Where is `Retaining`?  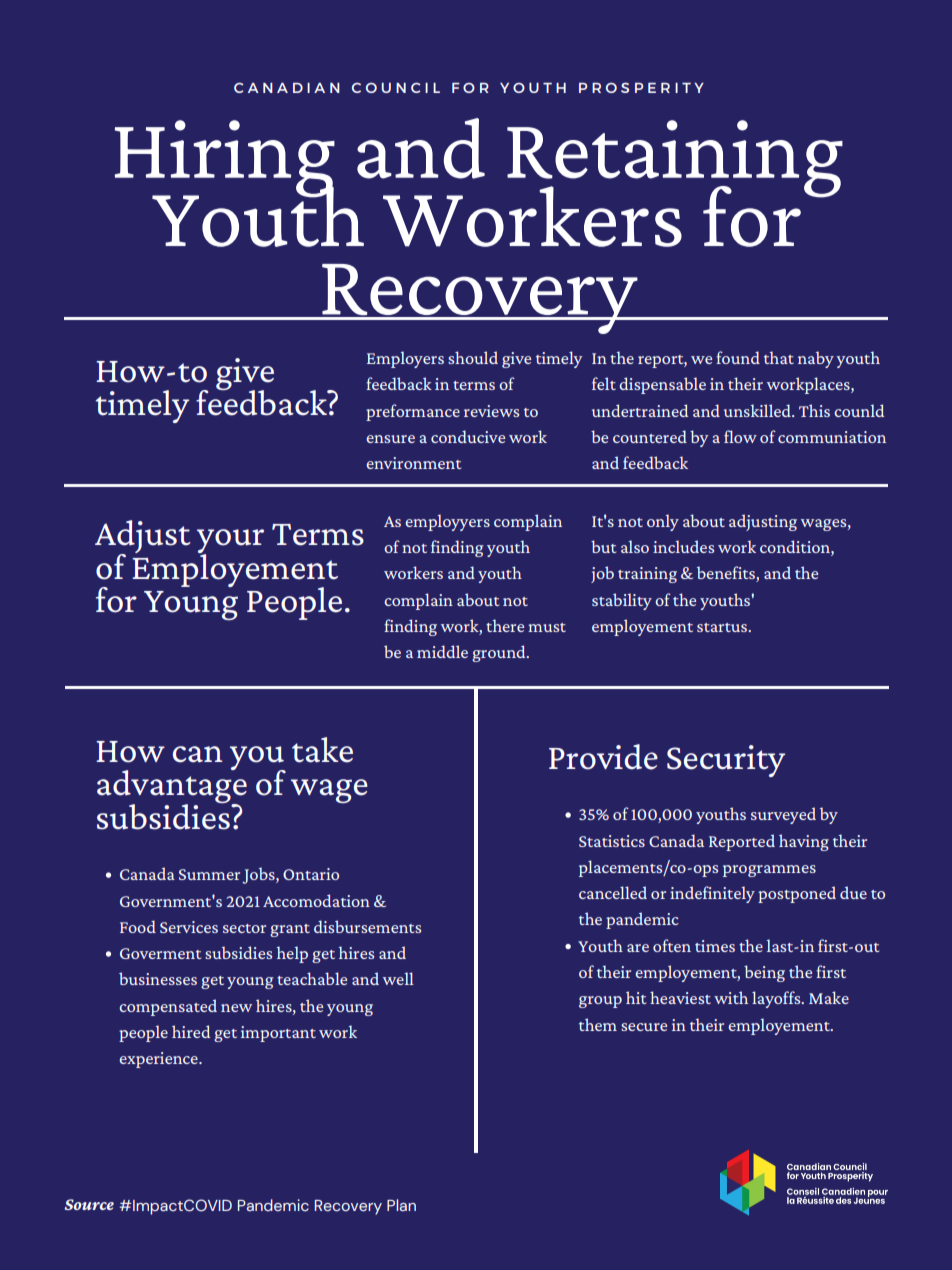
Retaining is located at coordinates (675, 160).
